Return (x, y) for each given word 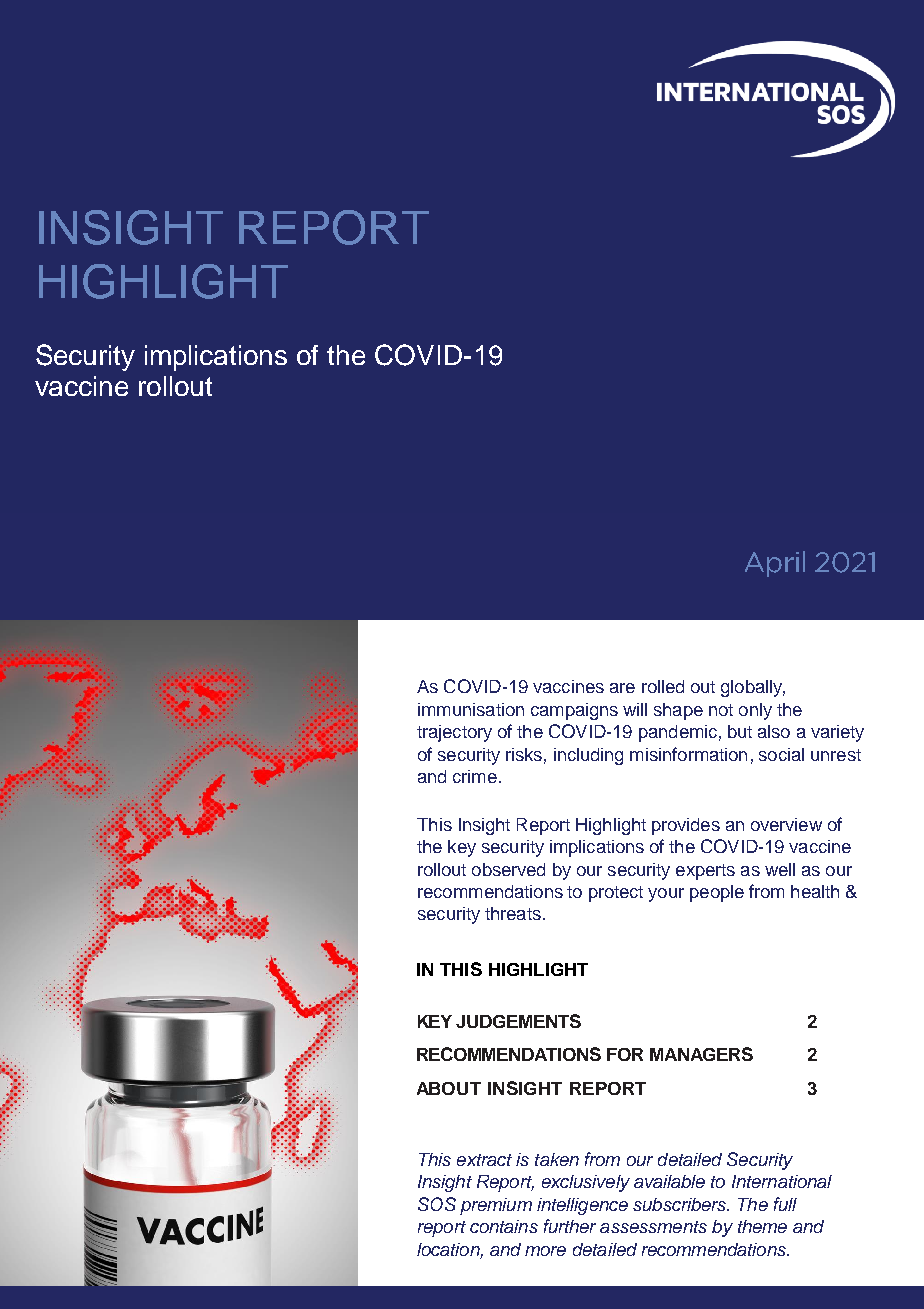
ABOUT (449, 1088)
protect (616, 894)
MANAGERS (701, 1054)
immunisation (471, 709)
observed (508, 869)
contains (504, 1226)
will (635, 709)
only (755, 711)
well (780, 869)
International (782, 1181)
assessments (653, 1227)
